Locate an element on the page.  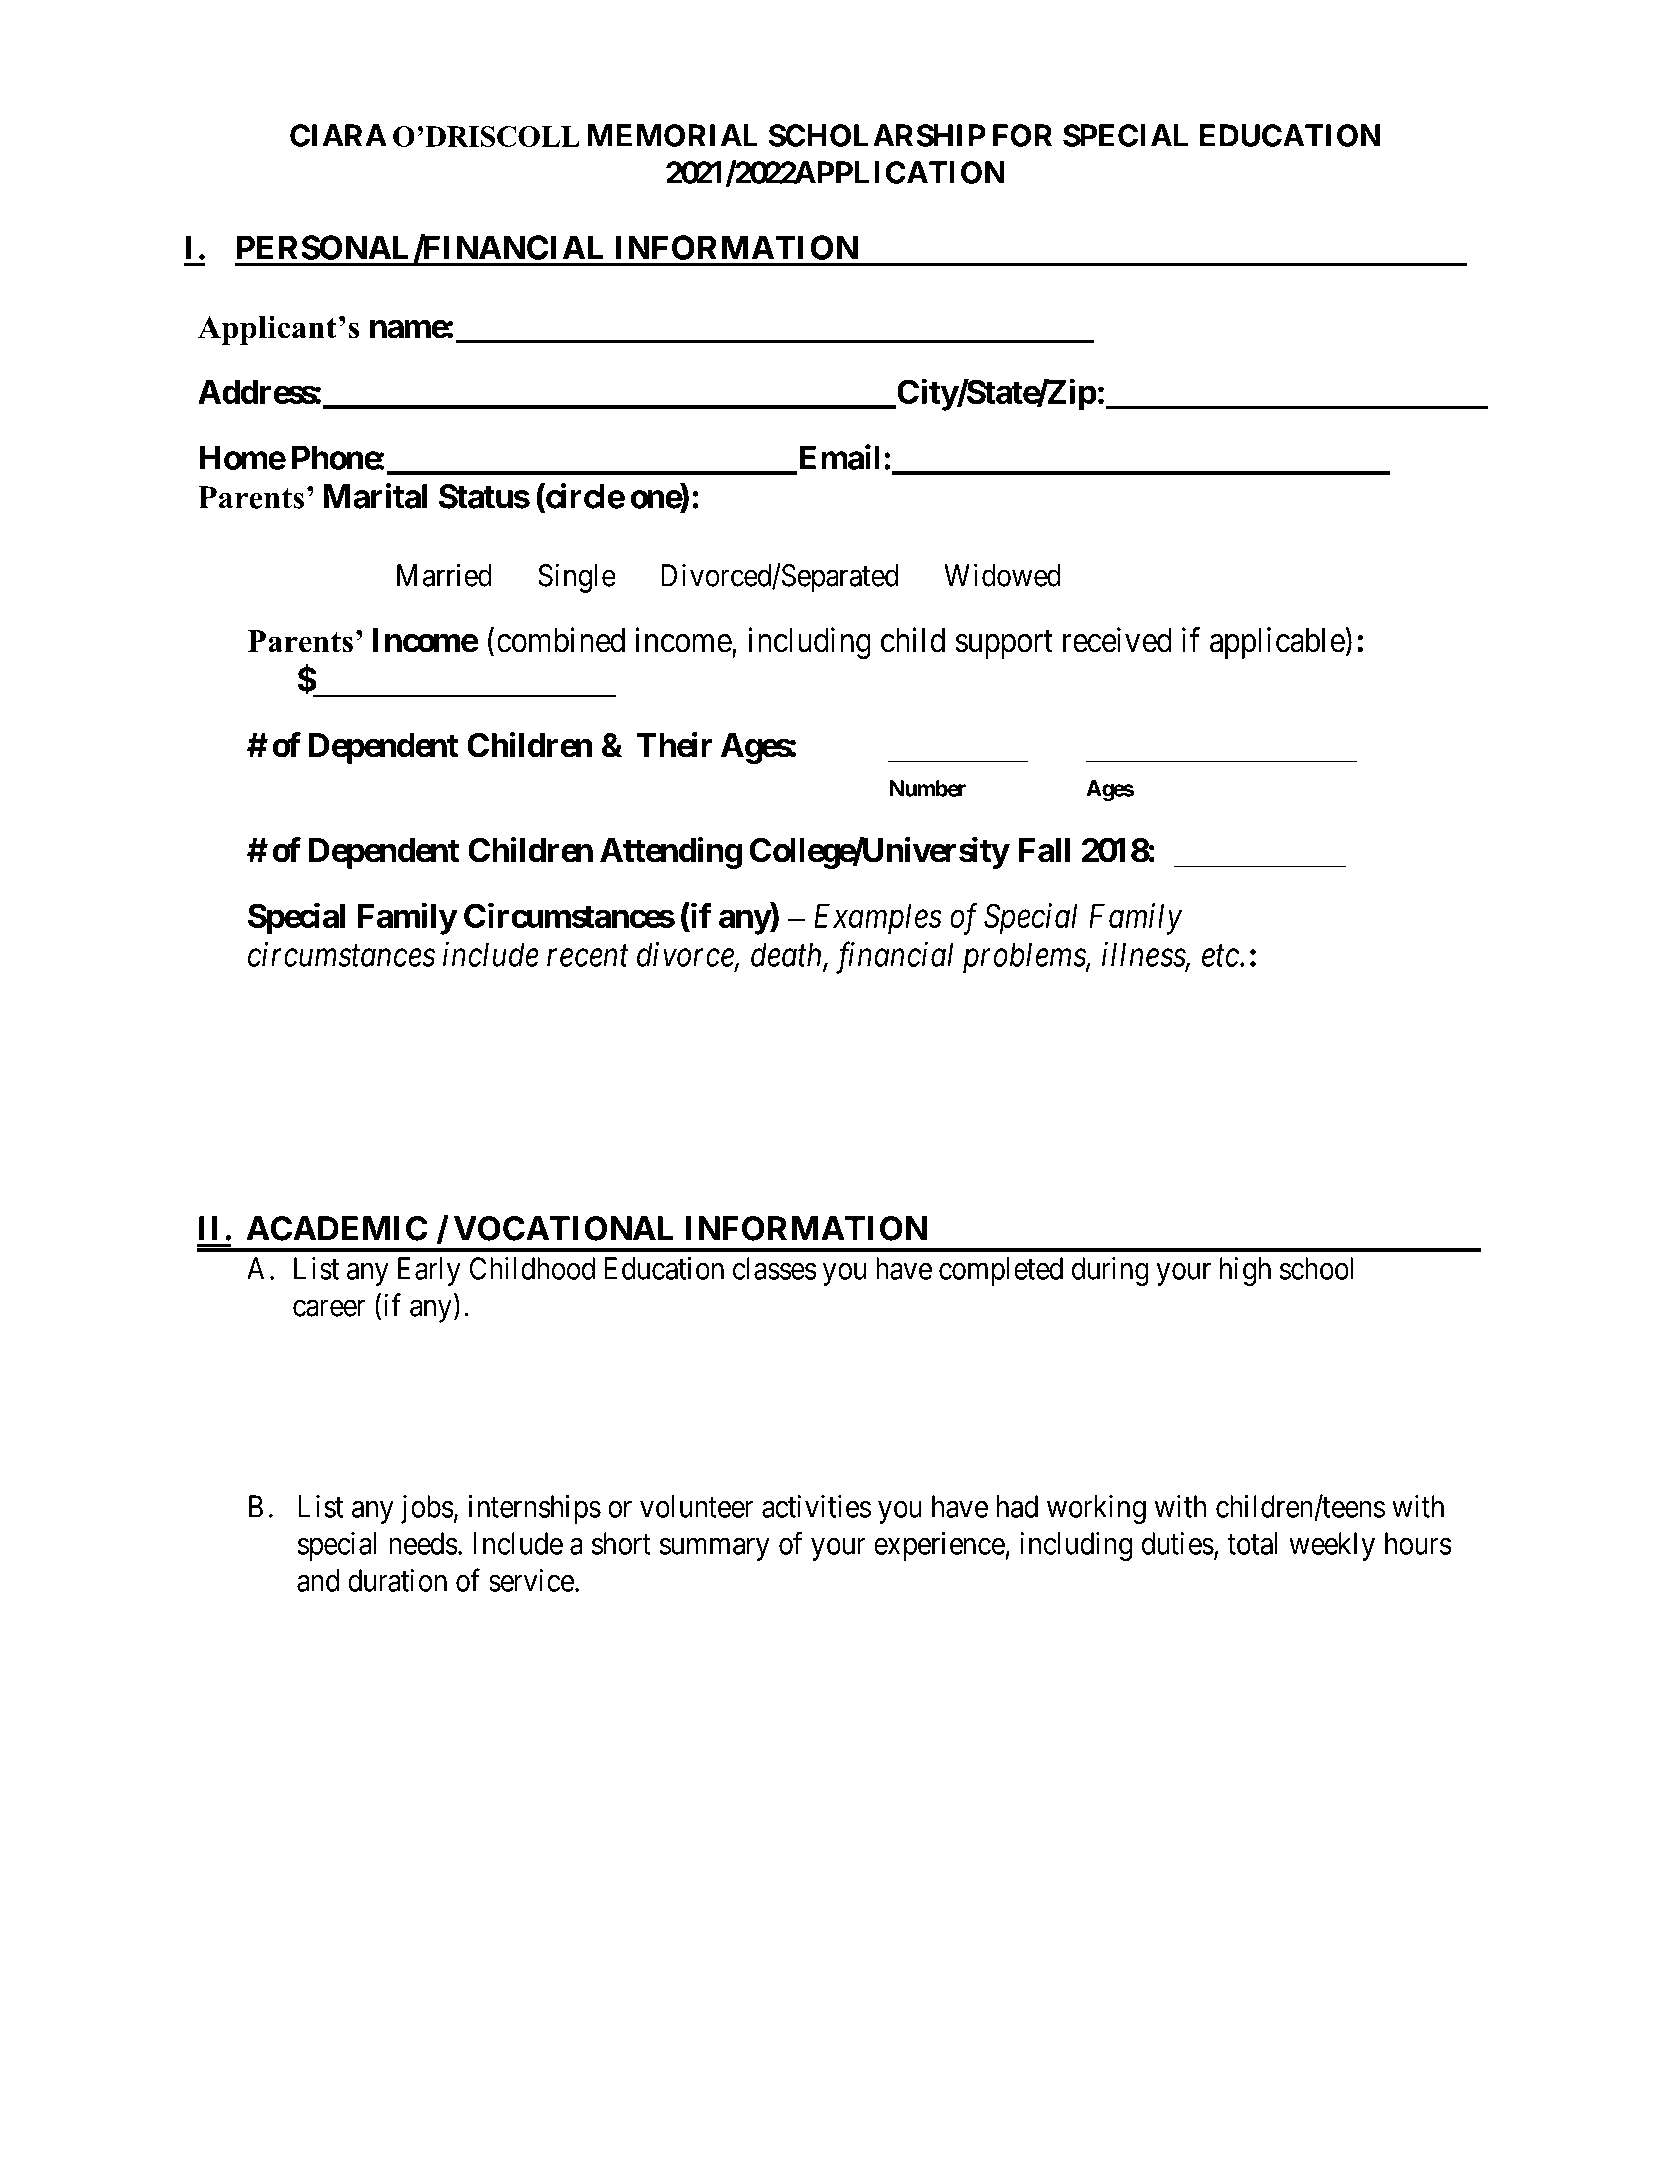
Email is located at coordinates (837, 458).
